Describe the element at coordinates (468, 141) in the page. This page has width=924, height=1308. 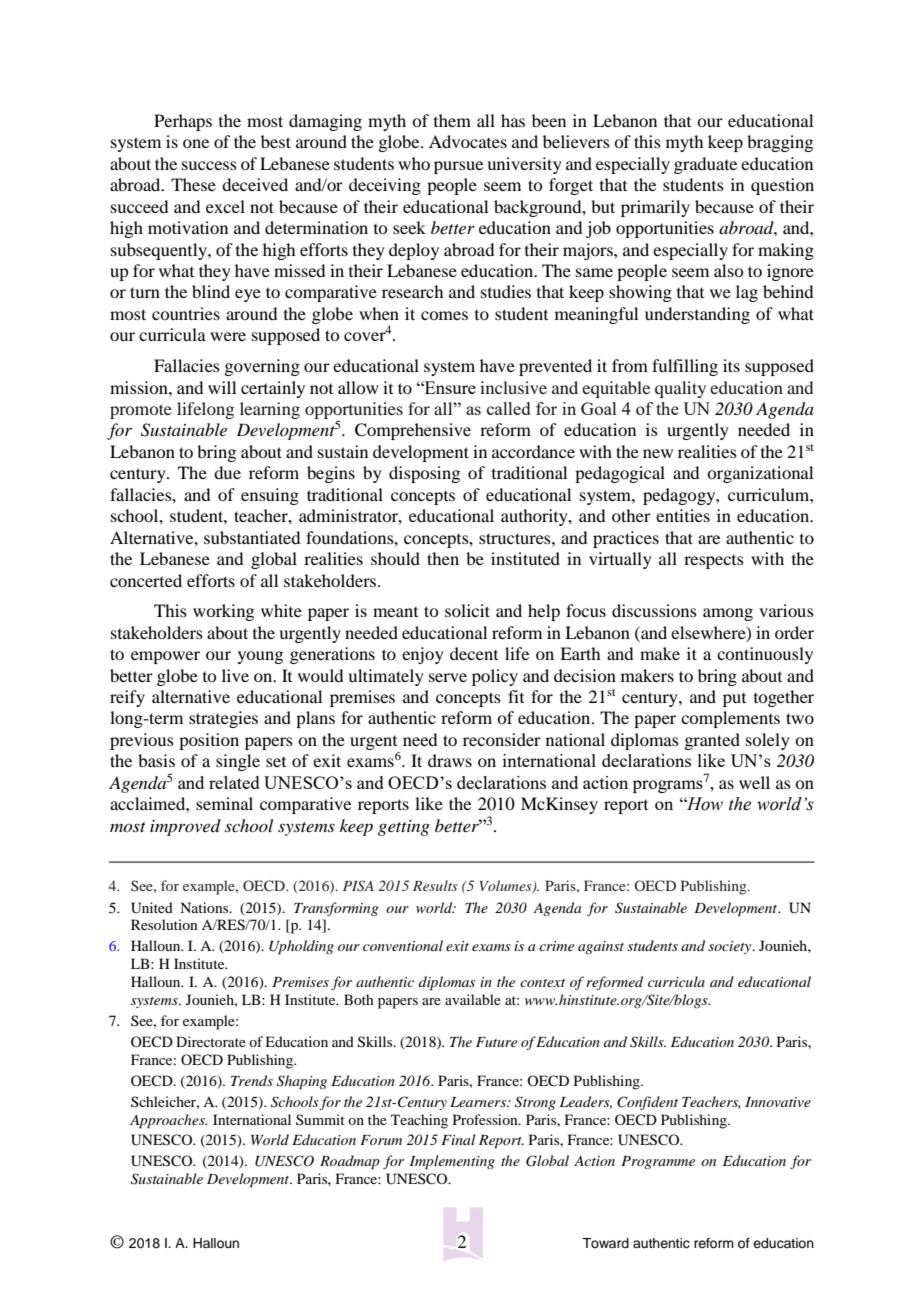
I see `Advocates` at that location.
